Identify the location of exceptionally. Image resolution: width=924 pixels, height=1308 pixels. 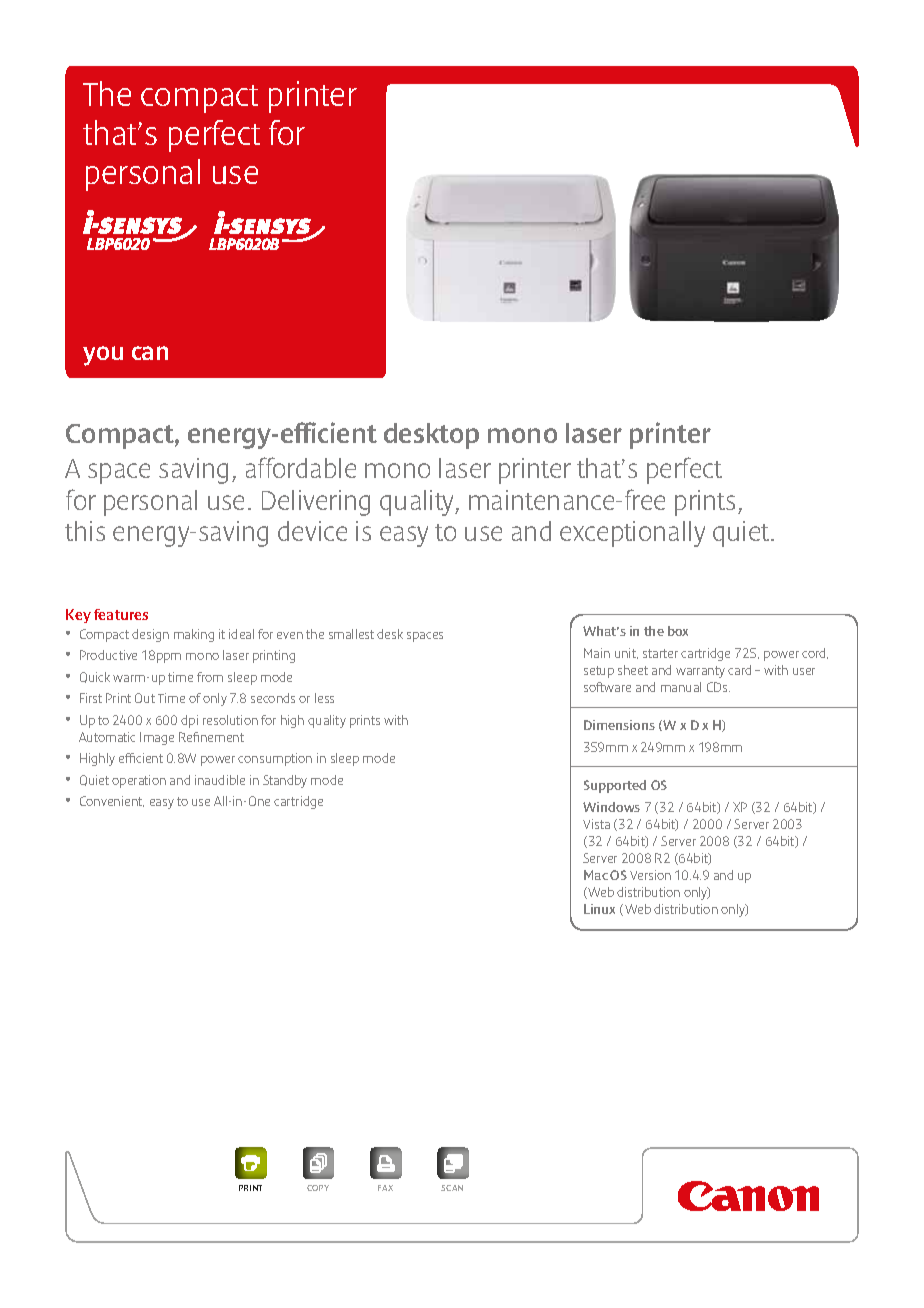
(632, 534).
